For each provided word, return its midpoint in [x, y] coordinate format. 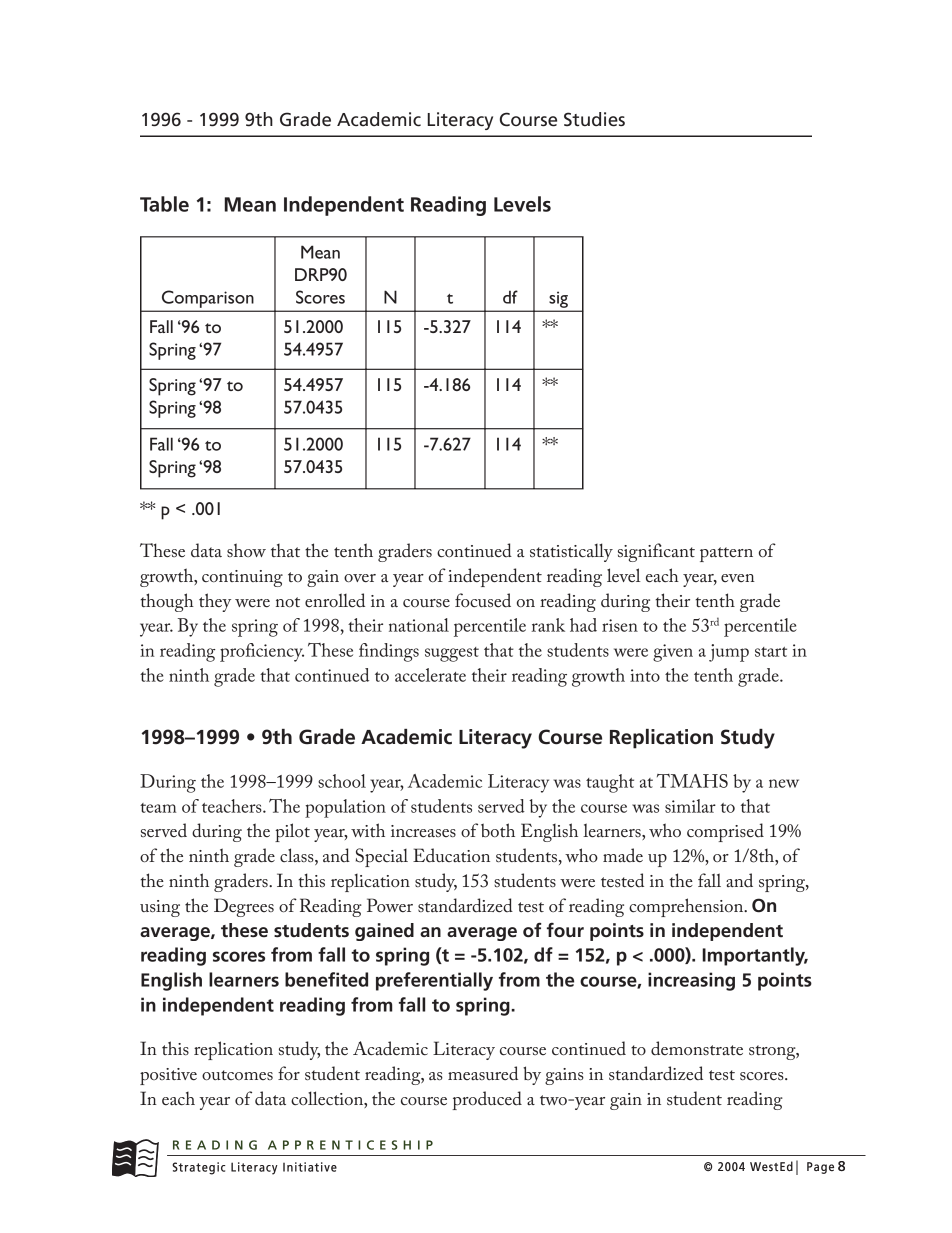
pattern [726, 554]
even [738, 578]
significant [656, 552]
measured [483, 1073]
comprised [725, 832]
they [215, 602]
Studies [594, 119]
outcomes [237, 1075]
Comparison [207, 299]
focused [483, 600]
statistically [571, 552]
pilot [292, 832]
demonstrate [697, 1048]
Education [451, 855]
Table [164, 204]
